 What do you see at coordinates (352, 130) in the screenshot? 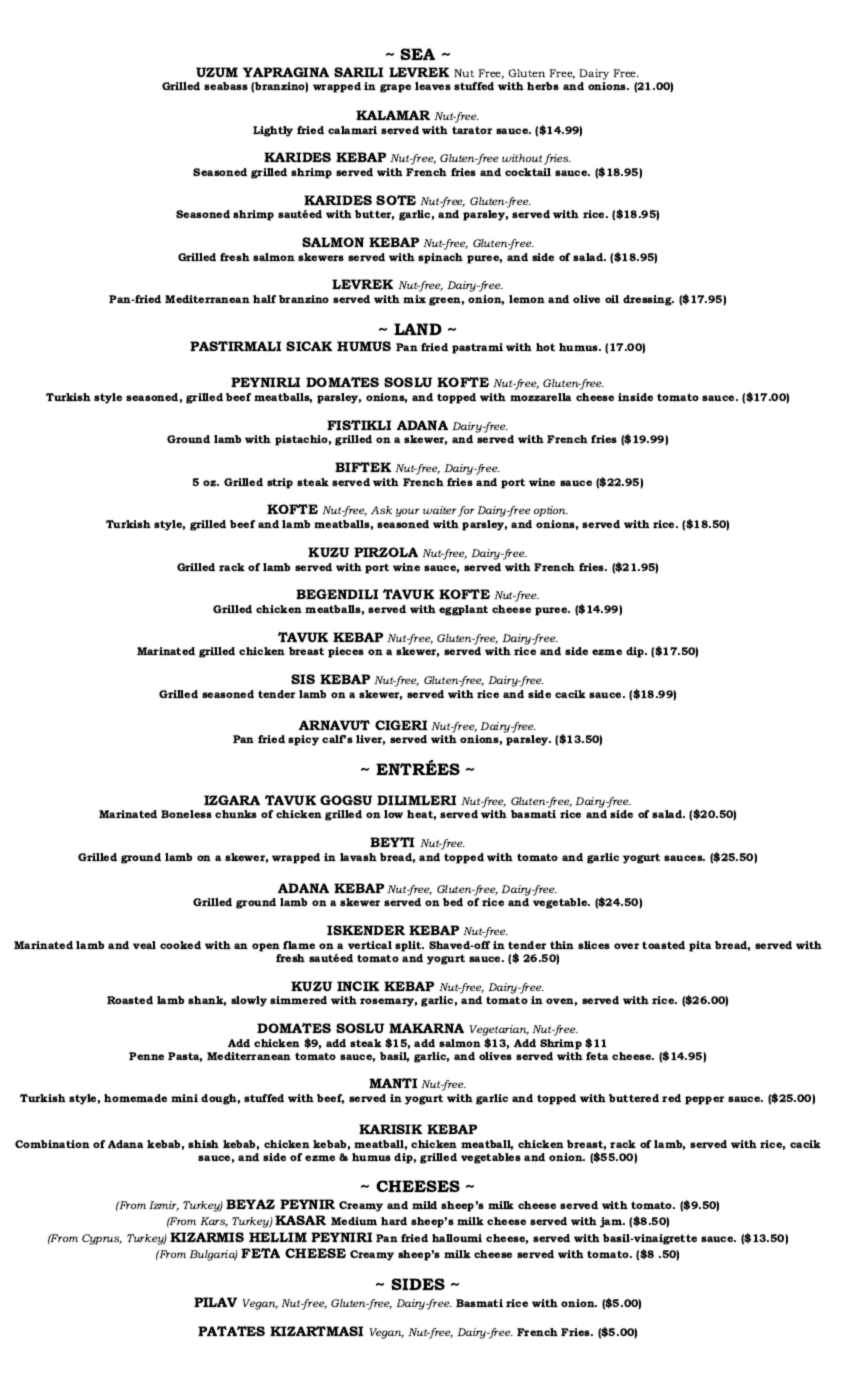
I see `calamari` at bounding box center [352, 130].
